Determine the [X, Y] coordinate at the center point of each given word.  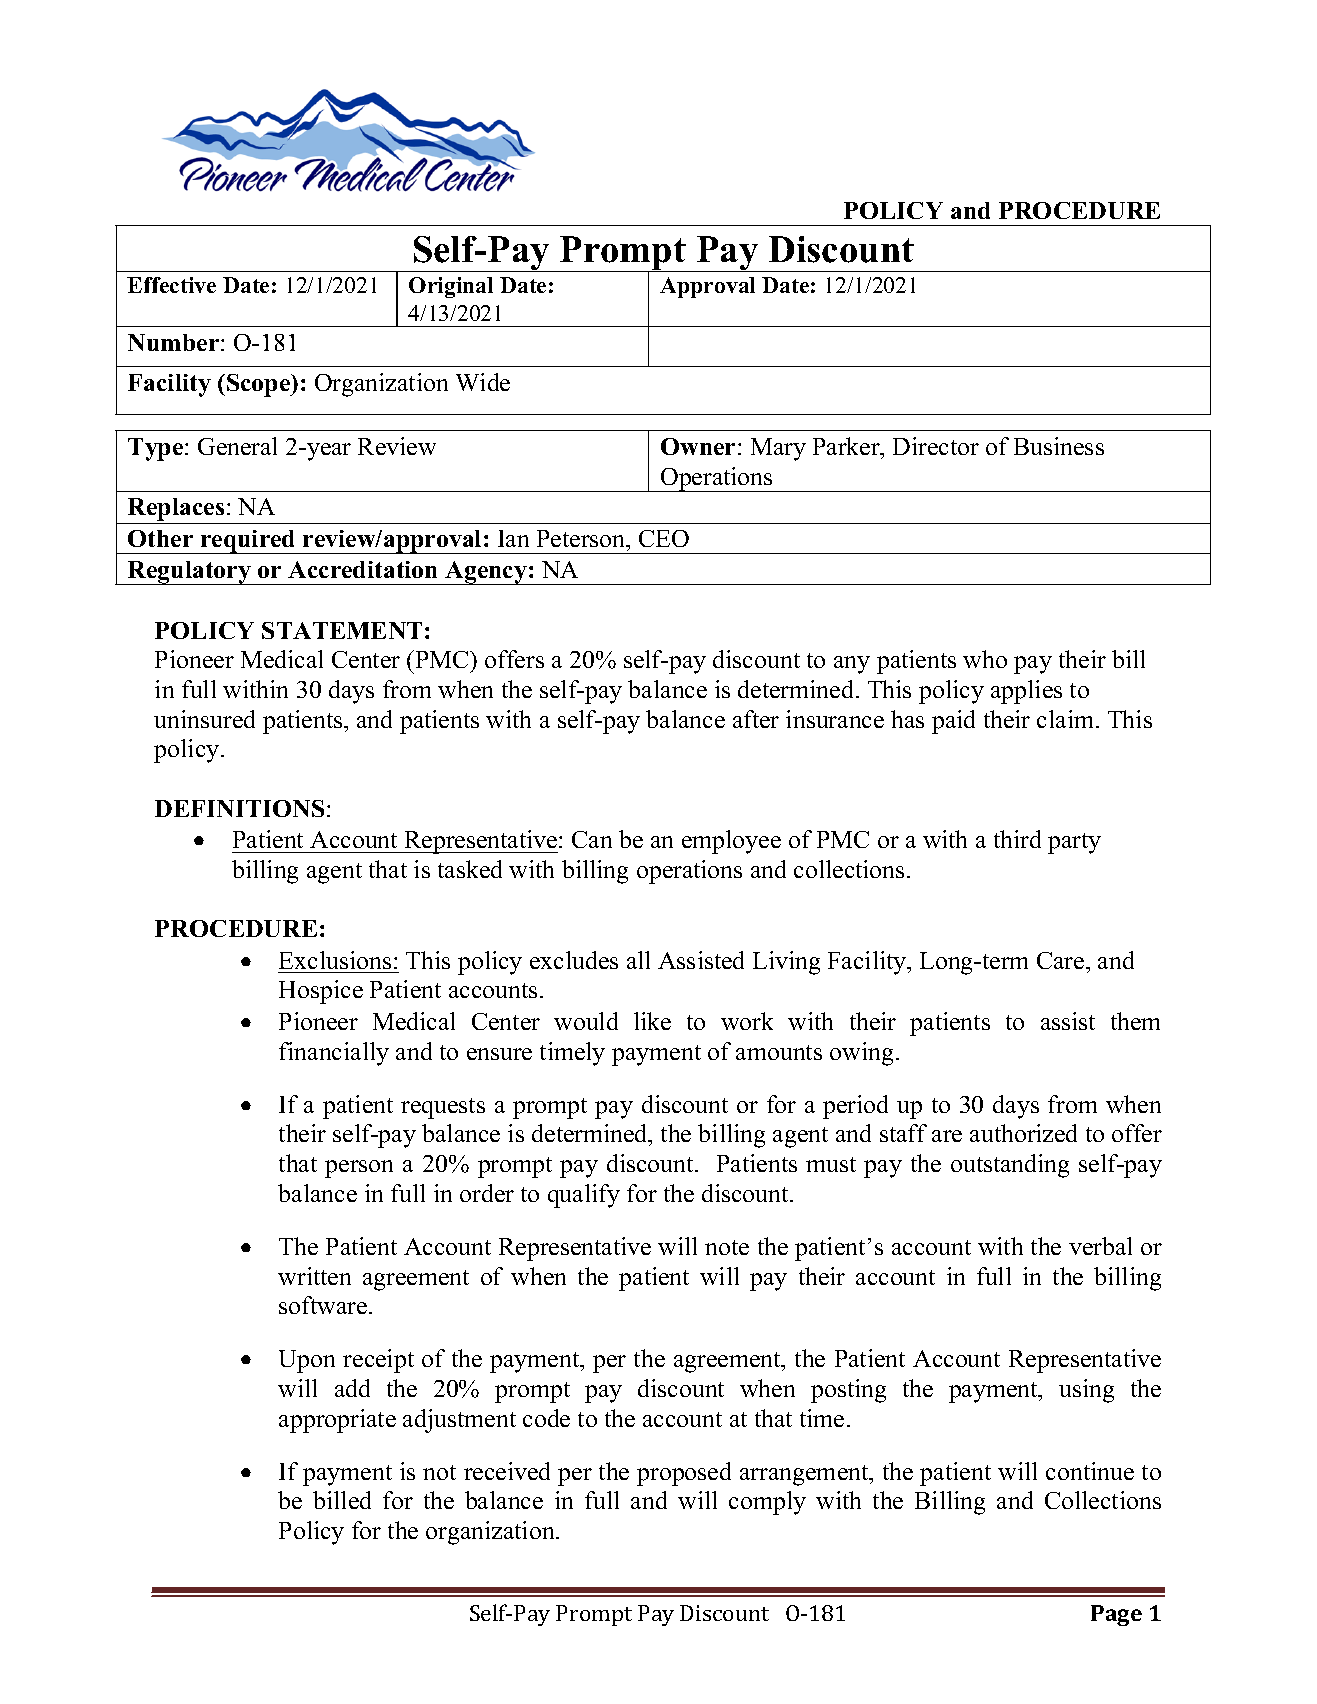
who [985, 659]
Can [592, 839]
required [248, 542]
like [652, 1021]
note [727, 1247]
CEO [664, 538]
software [324, 1305]
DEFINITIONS [239, 808]
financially [334, 1054]
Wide [483, 382]
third [1017, 839]
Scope [259, 385]
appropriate [337, 1421]
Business [1059, 446]
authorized [1023, 1133]
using [1086, 1391]
